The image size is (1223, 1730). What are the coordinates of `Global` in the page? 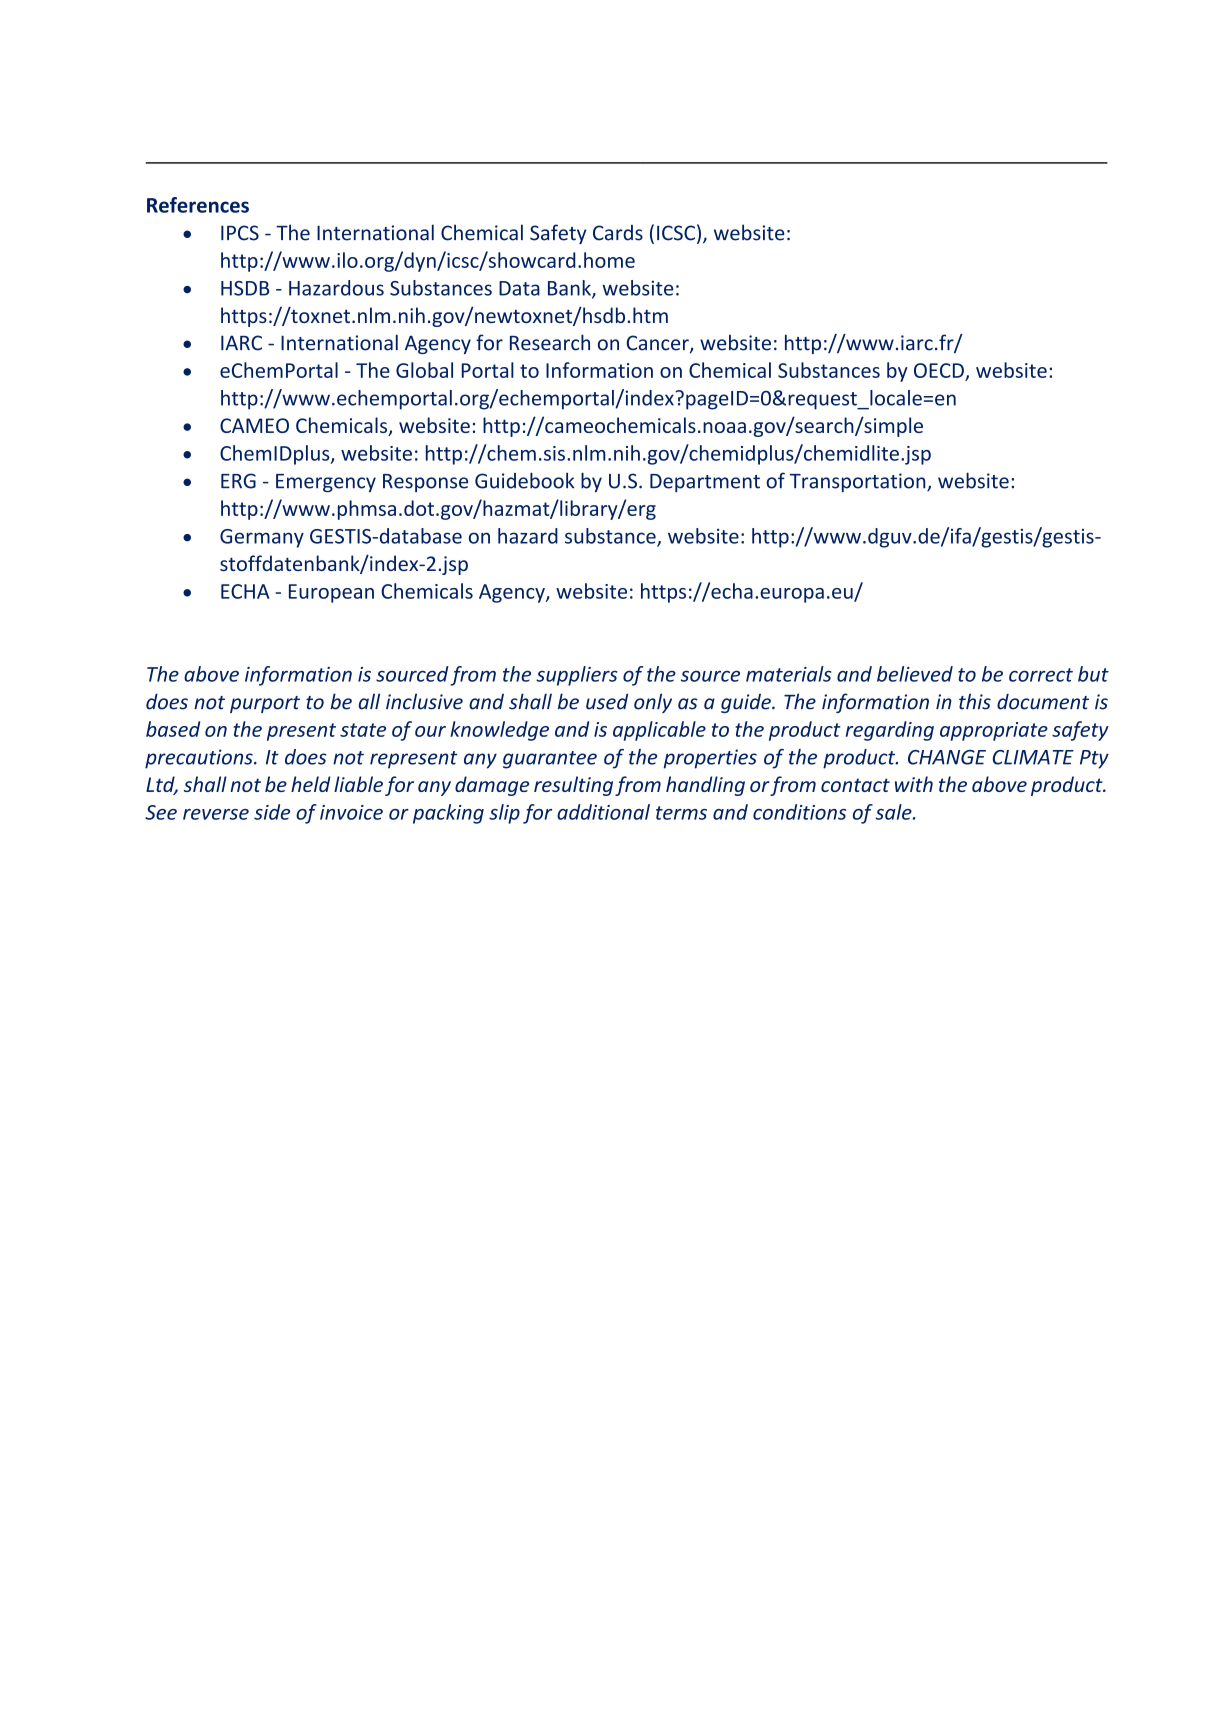 It's located at (424, 370).
